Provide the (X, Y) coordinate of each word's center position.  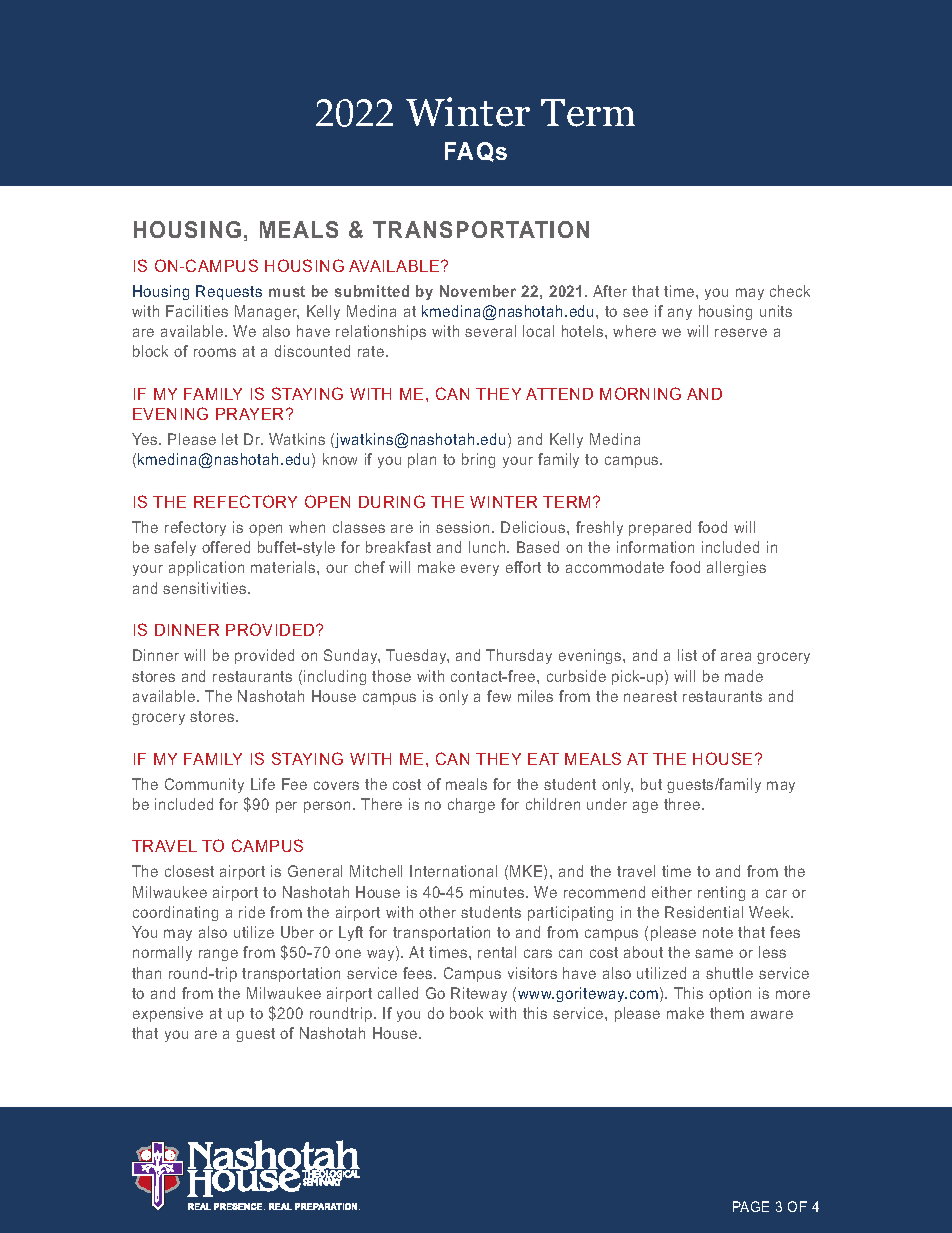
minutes (498, 892)
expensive (168, 1014)
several (490, 331)
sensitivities (206, 588)
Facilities (197, 311)
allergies (736, 568)
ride (252, 912)
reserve (741, 332)
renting (721, 893)
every (480, 570)
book (466, 1013)
